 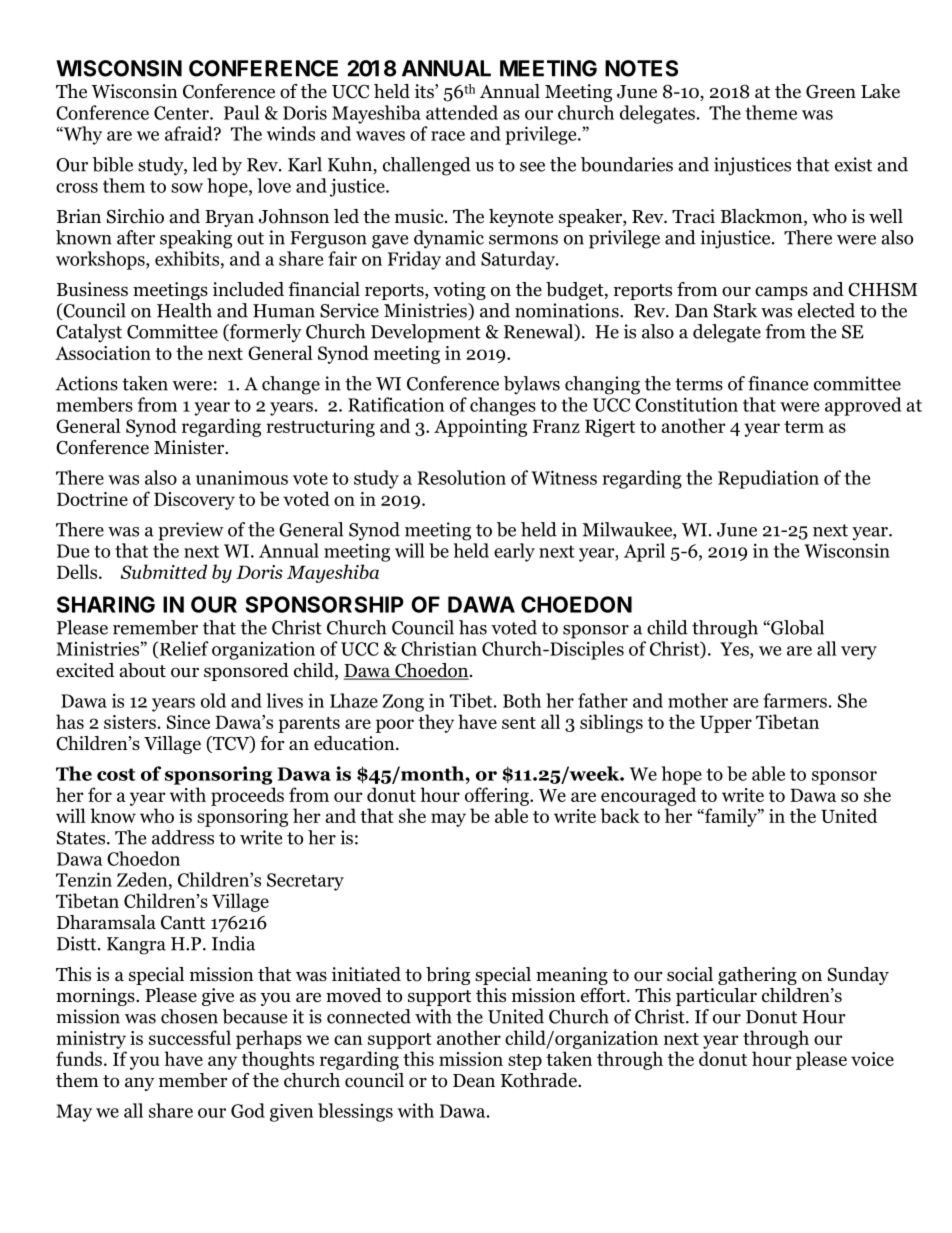 I want to click on successful, so click(x=190, y=1037).
